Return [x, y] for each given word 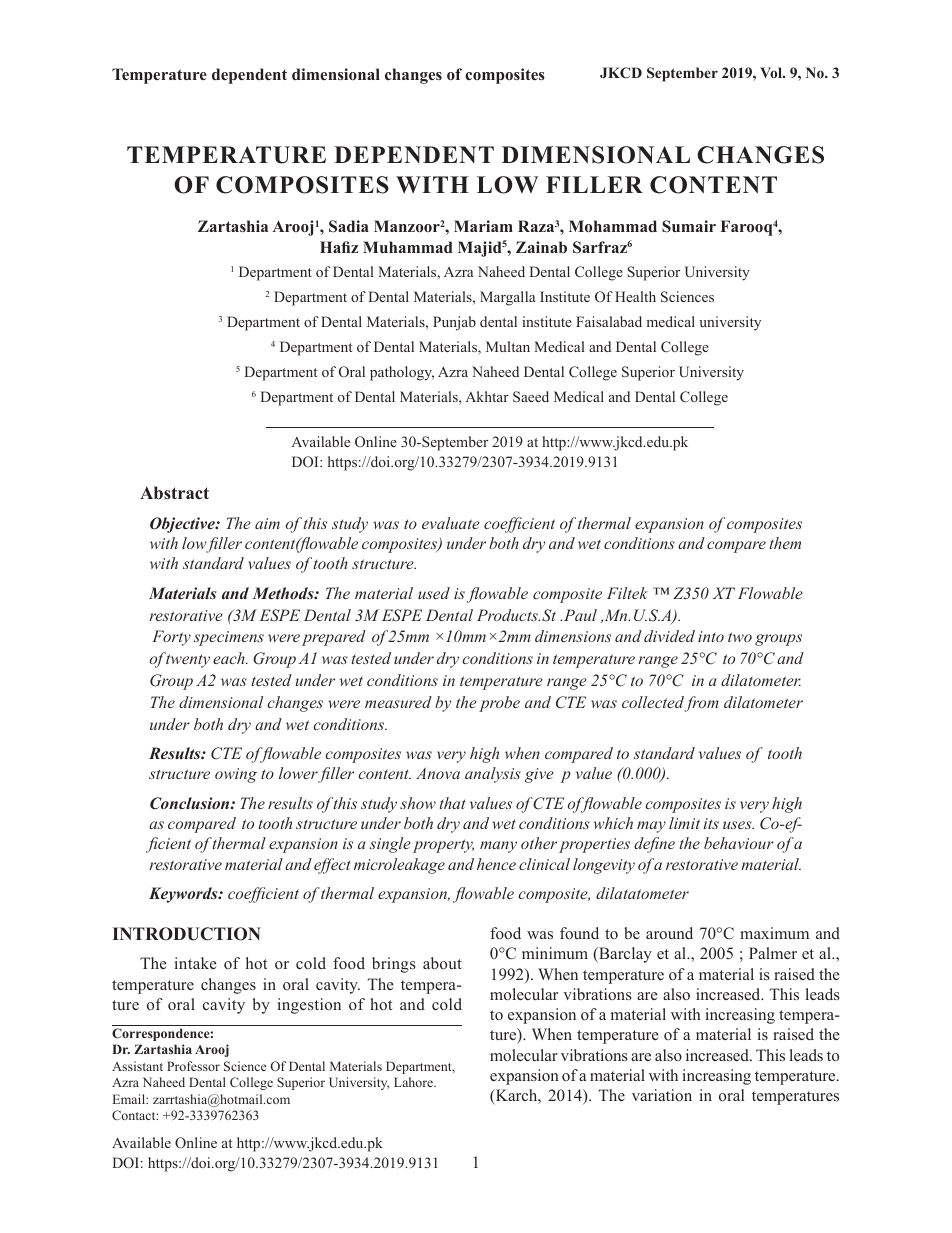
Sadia [349, 226]
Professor [193, 1066]
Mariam [483, 226]
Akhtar [487, 396]
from [701, 704]
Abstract [174, 493]
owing [236, 775]
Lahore [414, 1082]
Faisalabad [609, 321]
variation [662, 1095]
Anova [438, 773]
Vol [772, 72]
